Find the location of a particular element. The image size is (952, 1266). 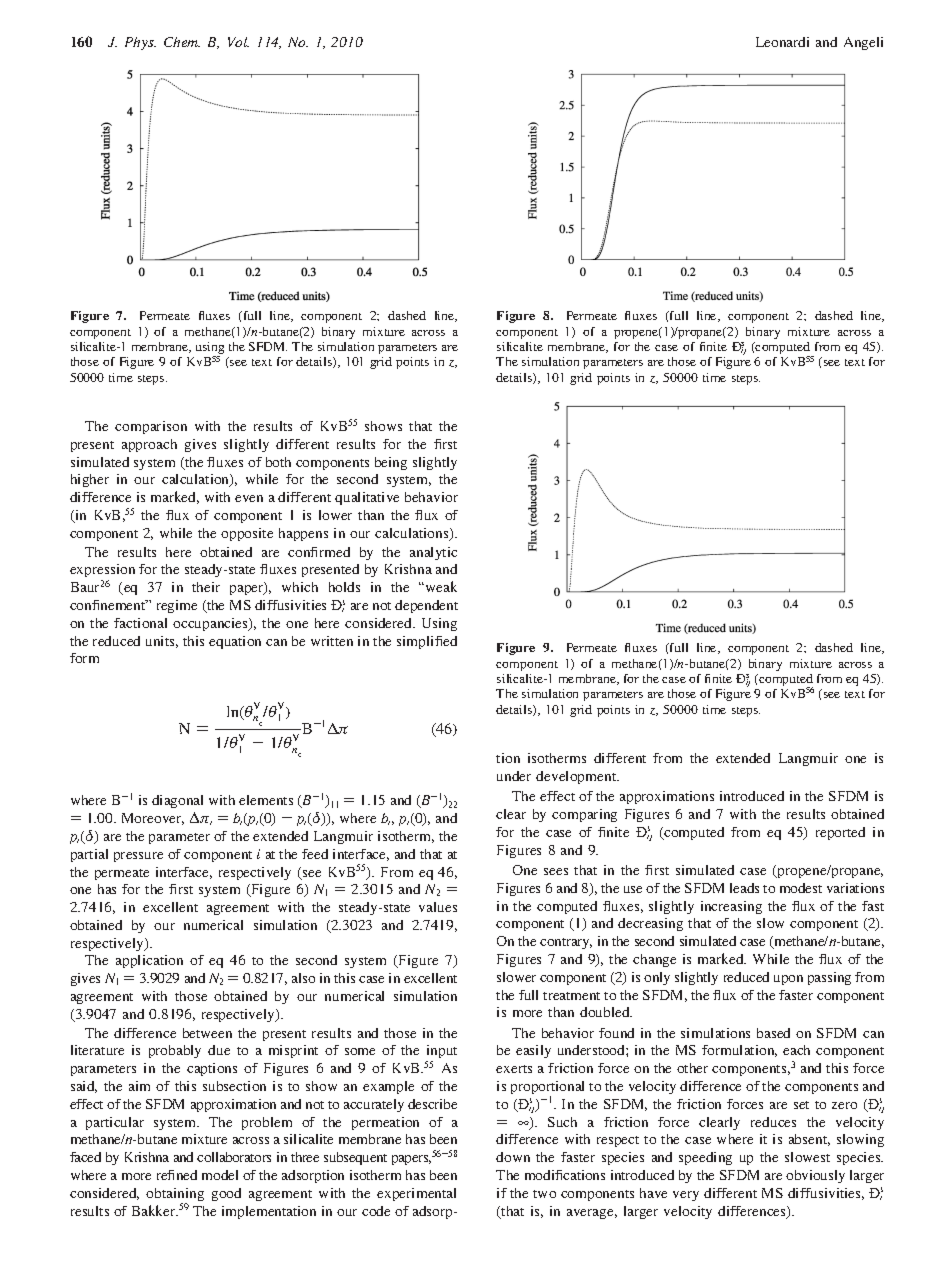

experimental is located at coordinates (416, 1194).
